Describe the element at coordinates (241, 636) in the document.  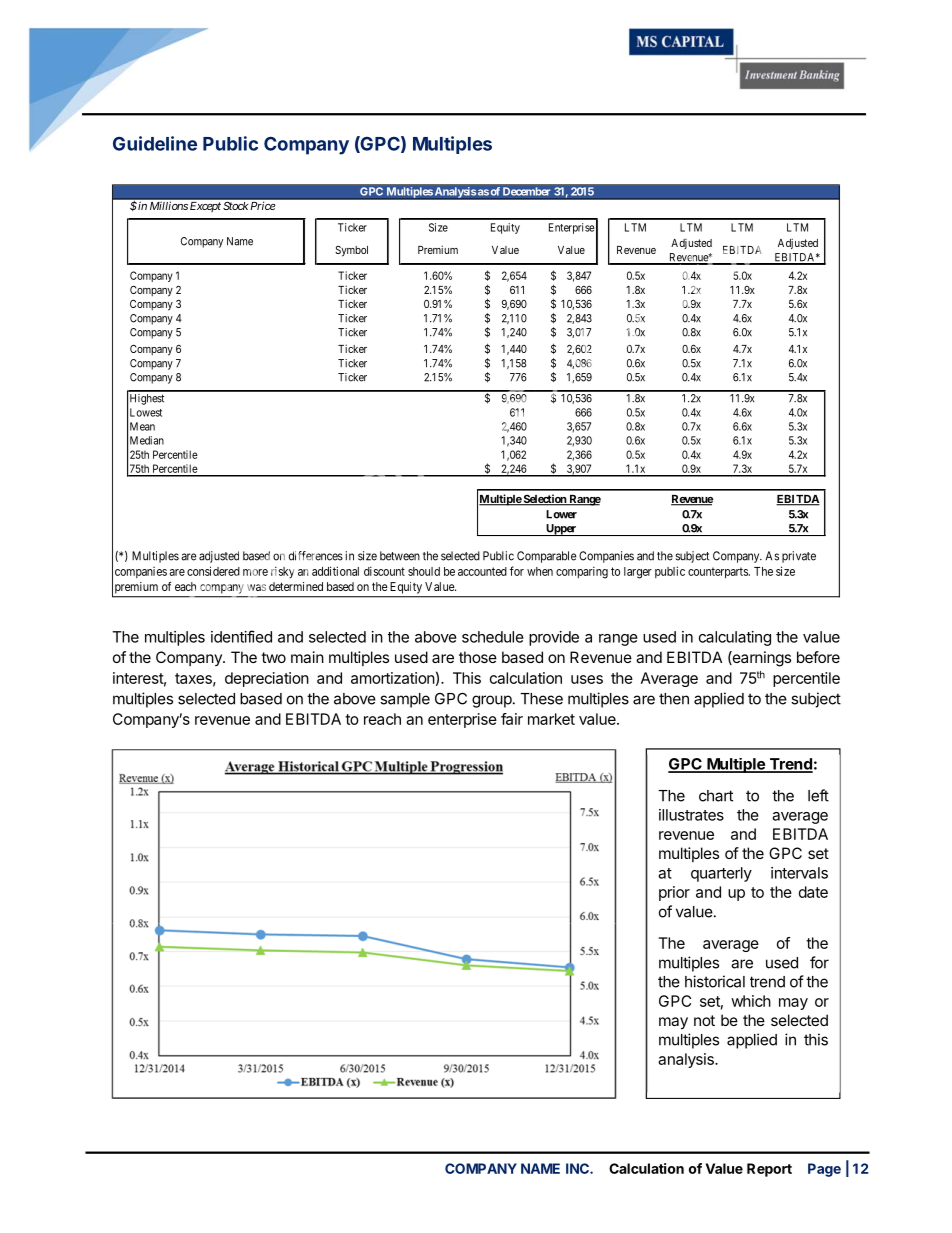
I see `identified` at that location.
